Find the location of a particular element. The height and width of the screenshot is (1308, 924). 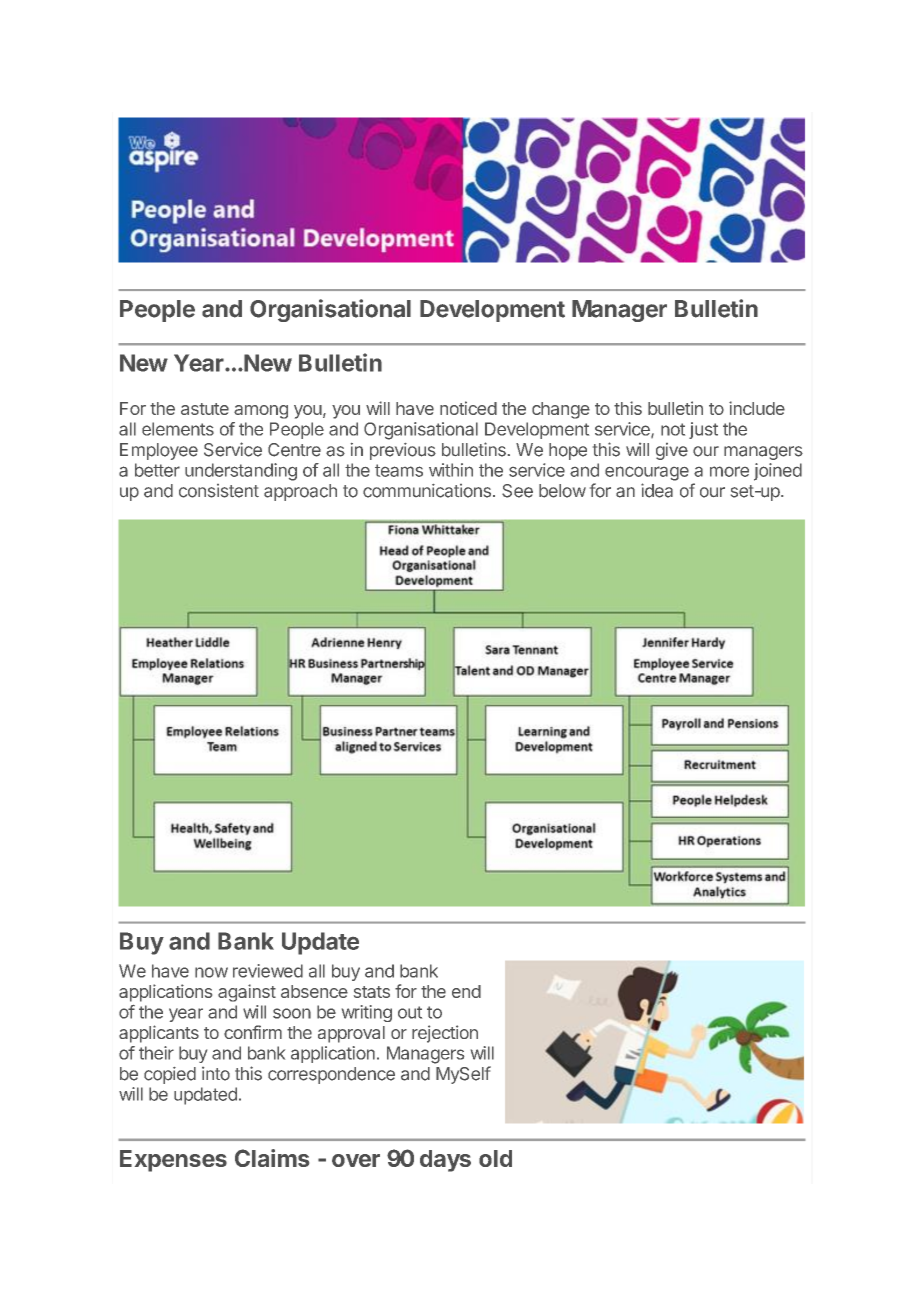

just is located at coordinates (703, 430).
